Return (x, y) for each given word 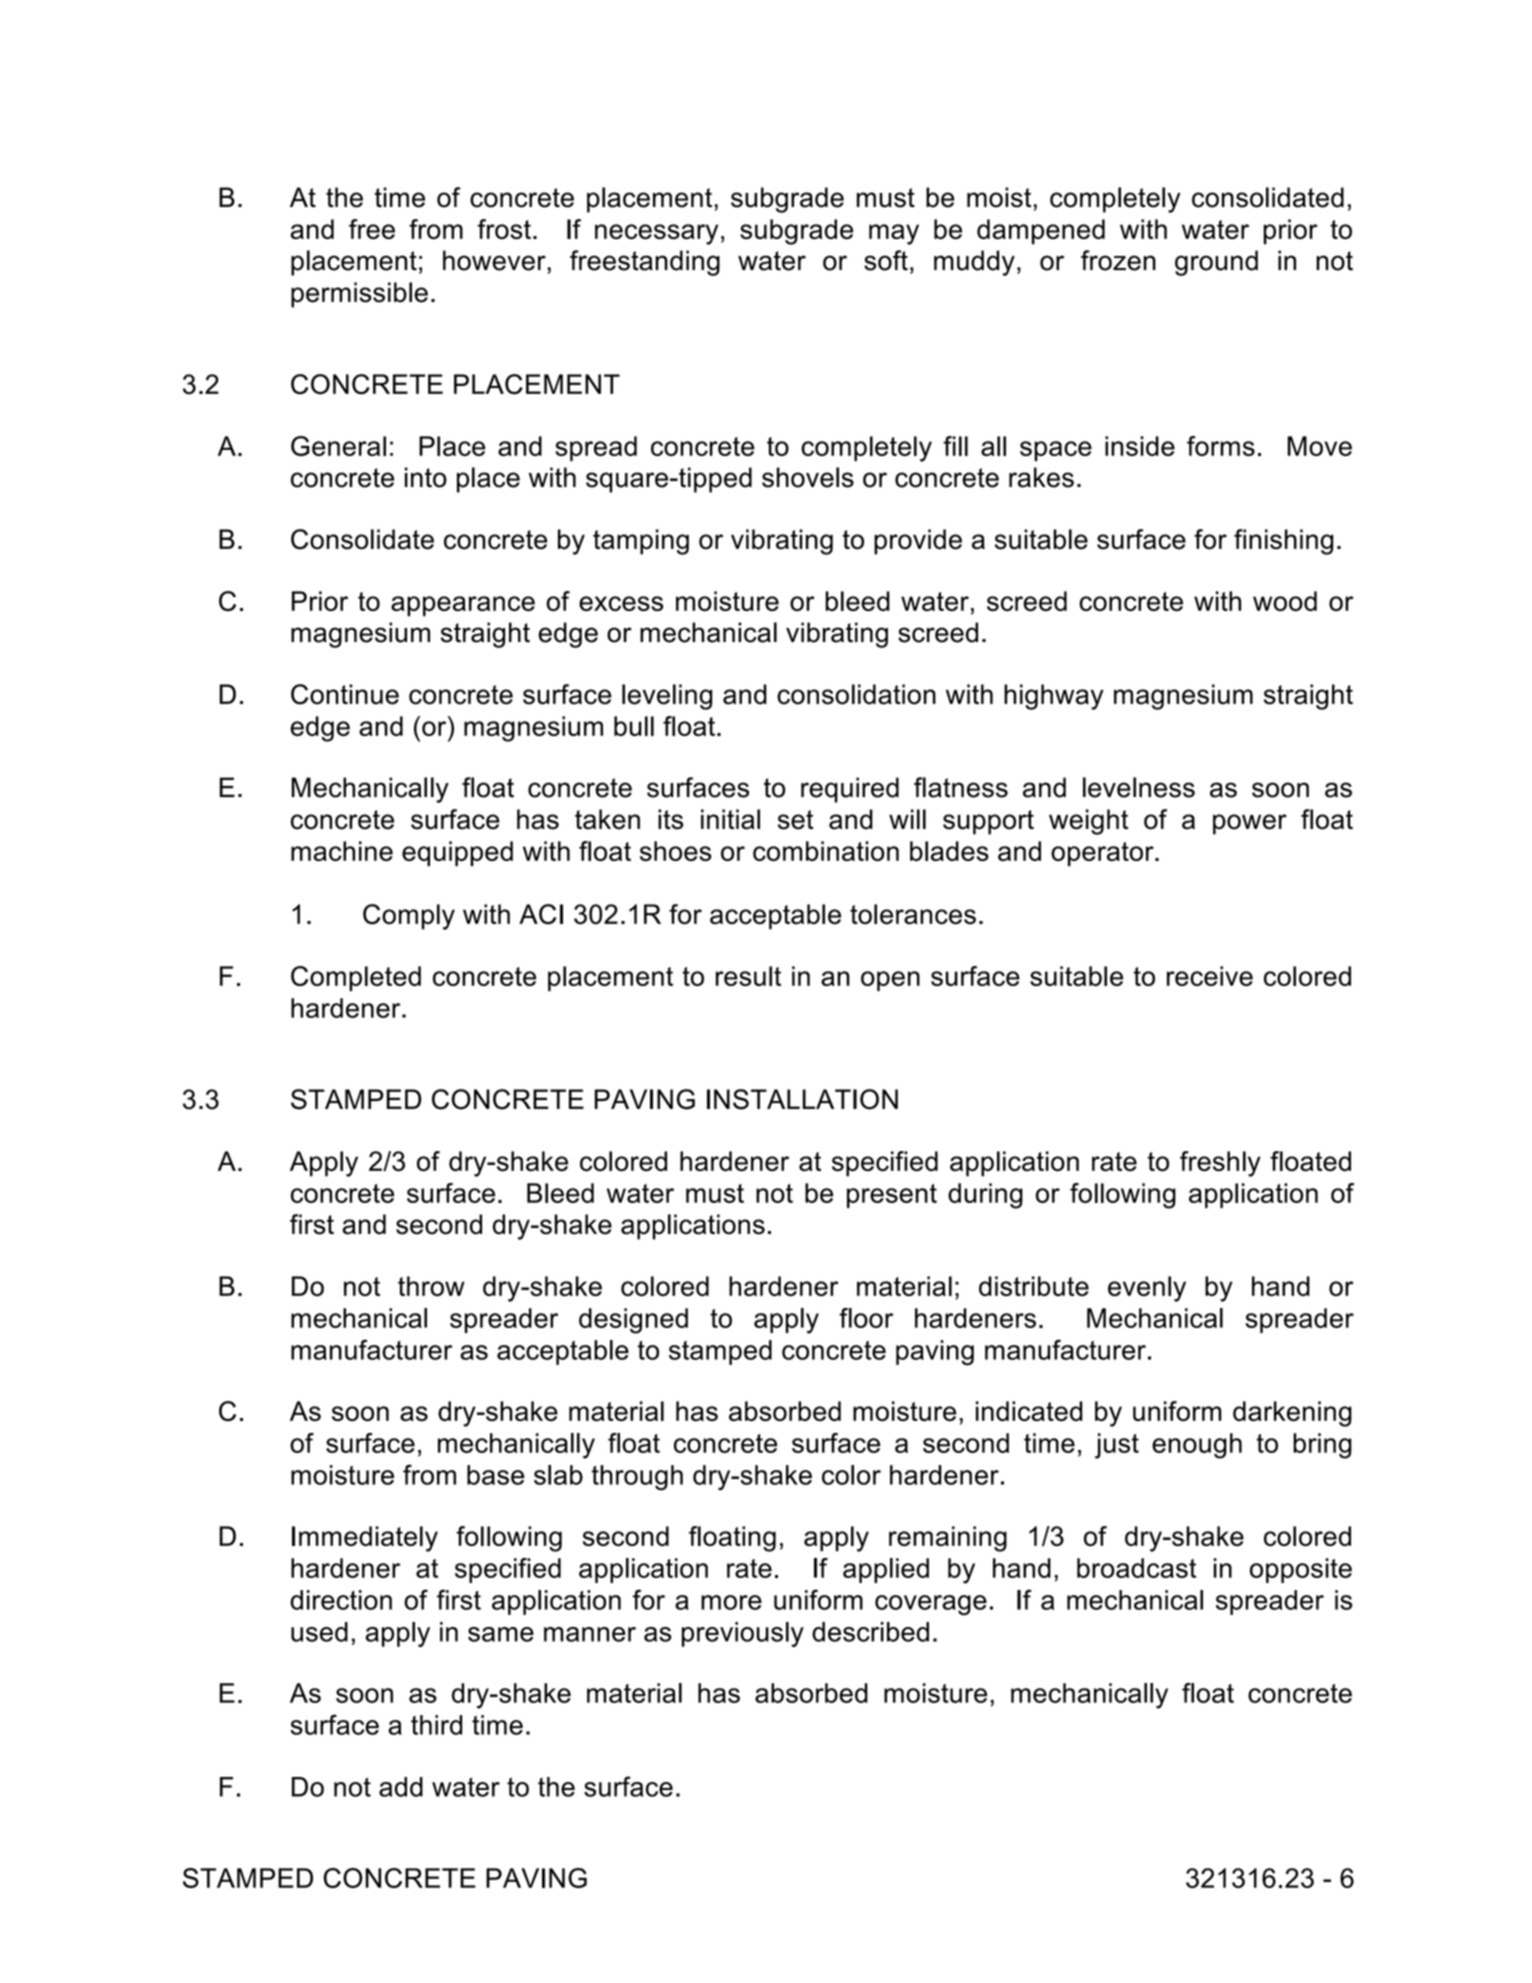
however (495, 260)
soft (886, 260)
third (436, 1725)
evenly (1147, 1289)
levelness (1139, 787)
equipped (457, 853)
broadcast (1136, 1568)
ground (1216, 263)
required (850, 790)
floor (866, 1318)
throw (431, 1286)
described (870, 1632)
